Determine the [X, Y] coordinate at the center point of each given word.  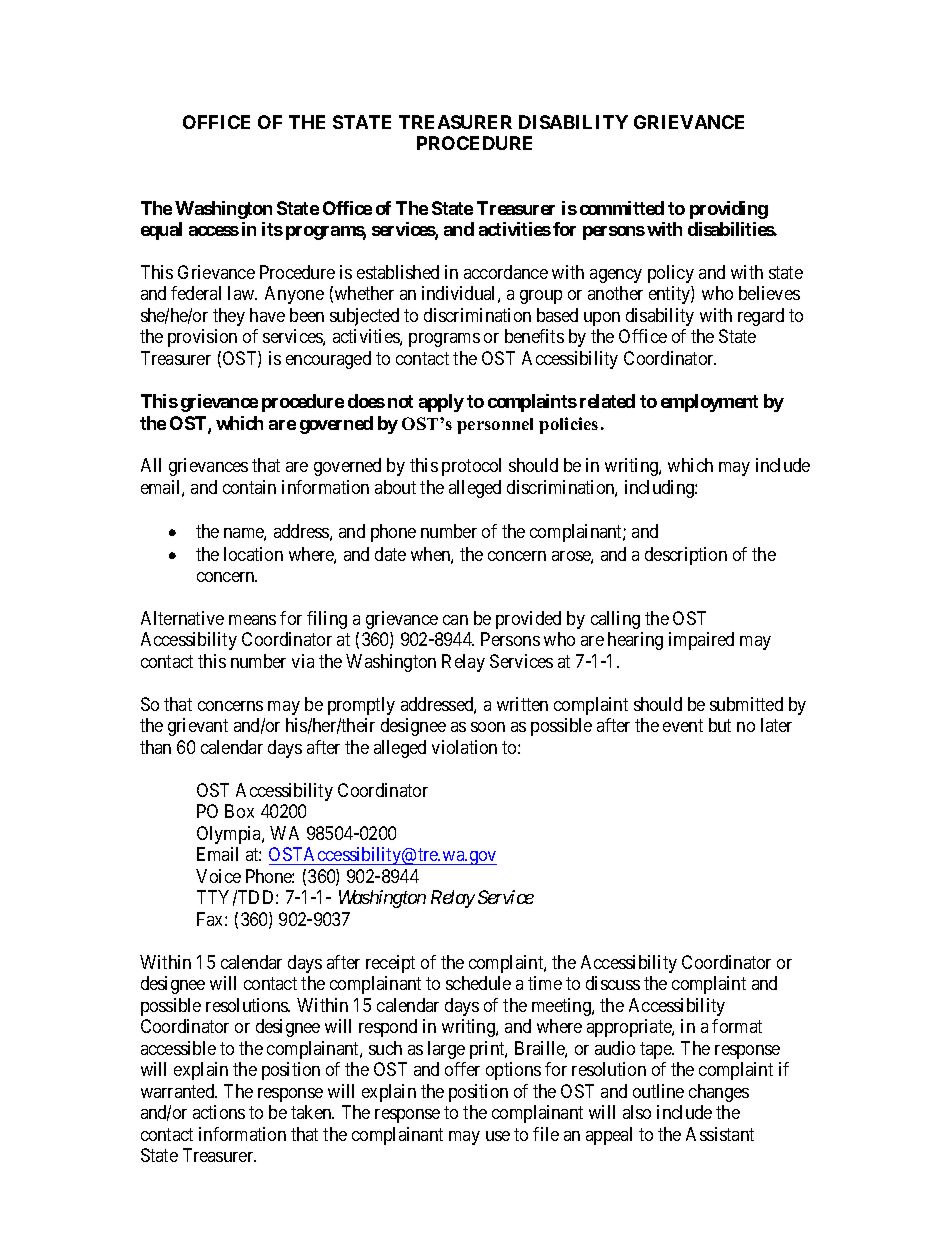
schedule [478, 983]
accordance [506, 272]
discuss [613, 983]
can [455, 620]
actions [219, 1112]
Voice [218, 876]
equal [161, 231]
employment [709, 403]
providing [729, 210]
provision [202, 338]
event [683, 726]
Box [239, 811]
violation [464, 747]
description [686, 556]
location [253, 554]
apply [441, 403]
